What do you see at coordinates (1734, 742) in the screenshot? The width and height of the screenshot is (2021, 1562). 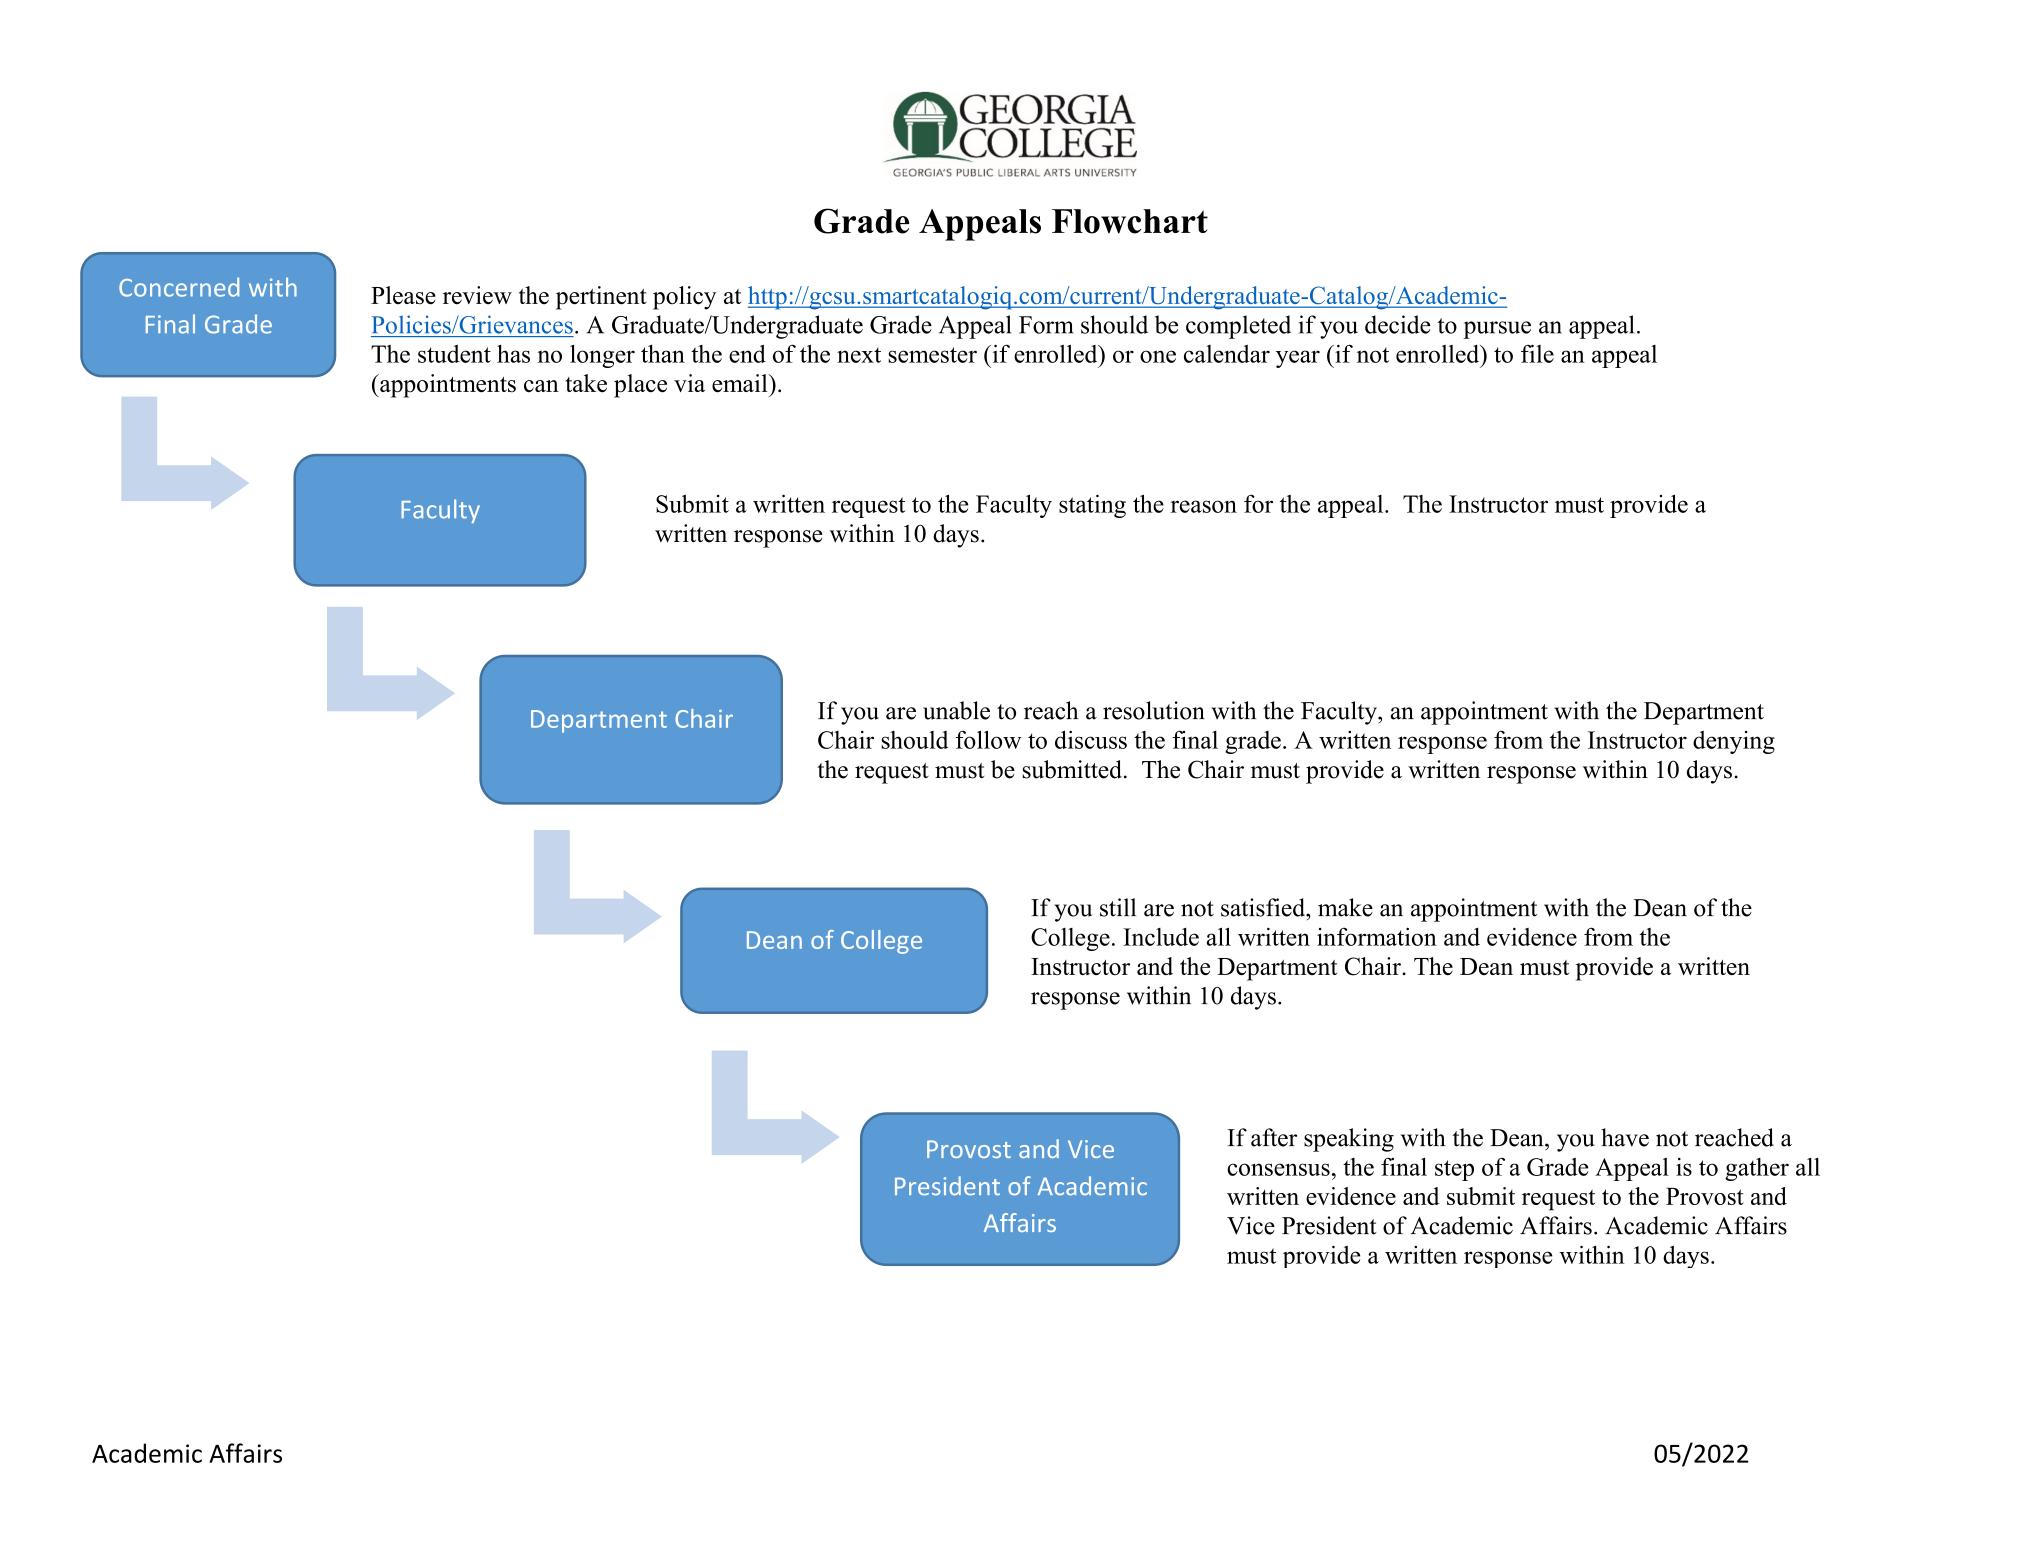 I see `denying` at bounding box center [1734, 742].
